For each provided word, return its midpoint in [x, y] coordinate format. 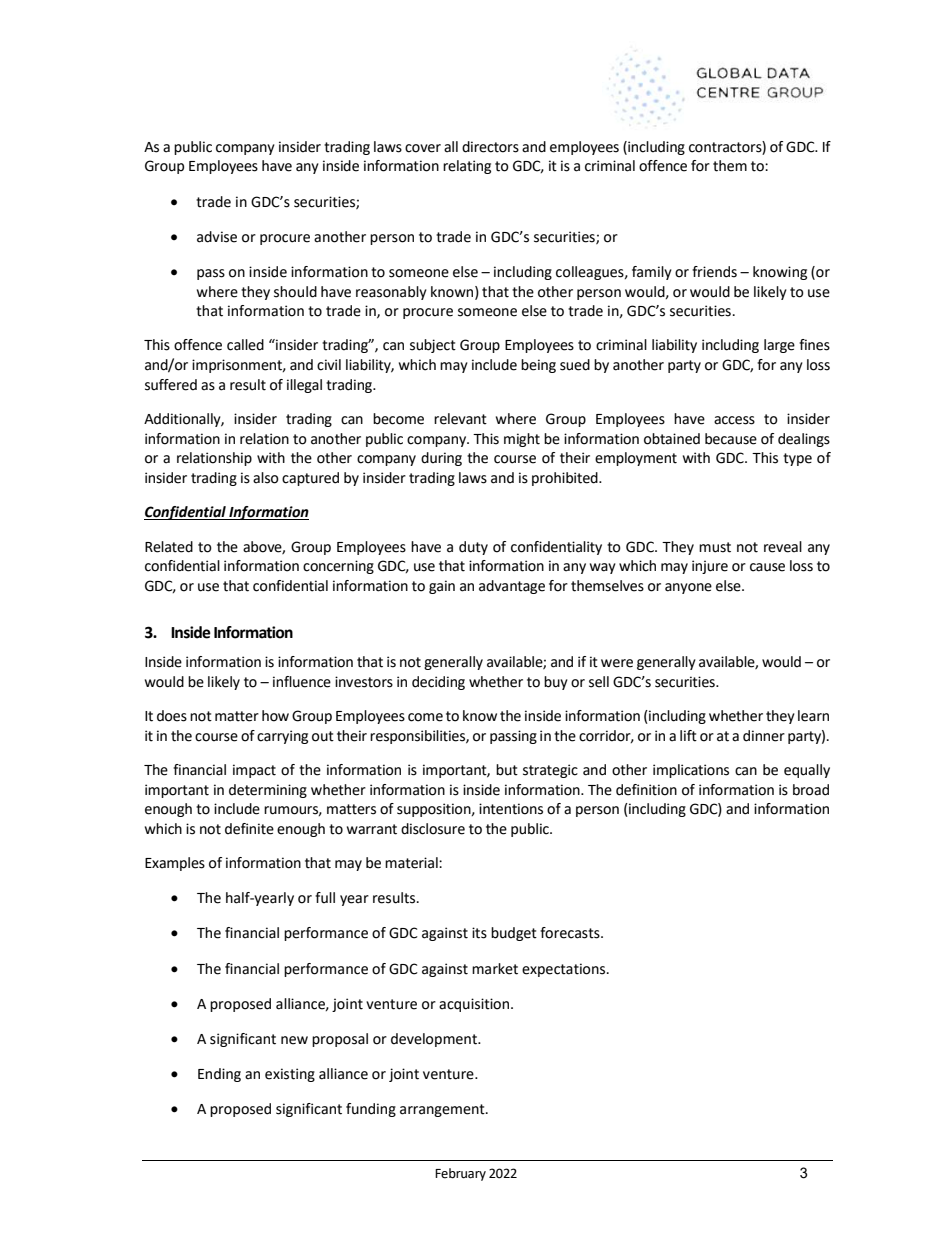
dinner [764, 736]
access [734, 420]
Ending [219, 1075]
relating [467, 167]
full [325, 898]
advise [217, 237]
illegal [304, 386]
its [479, 933]
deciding [438, 683]
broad [811, 790]
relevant [460, 419]
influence [302, 682]
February [460, 1174]
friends [714, 272]
